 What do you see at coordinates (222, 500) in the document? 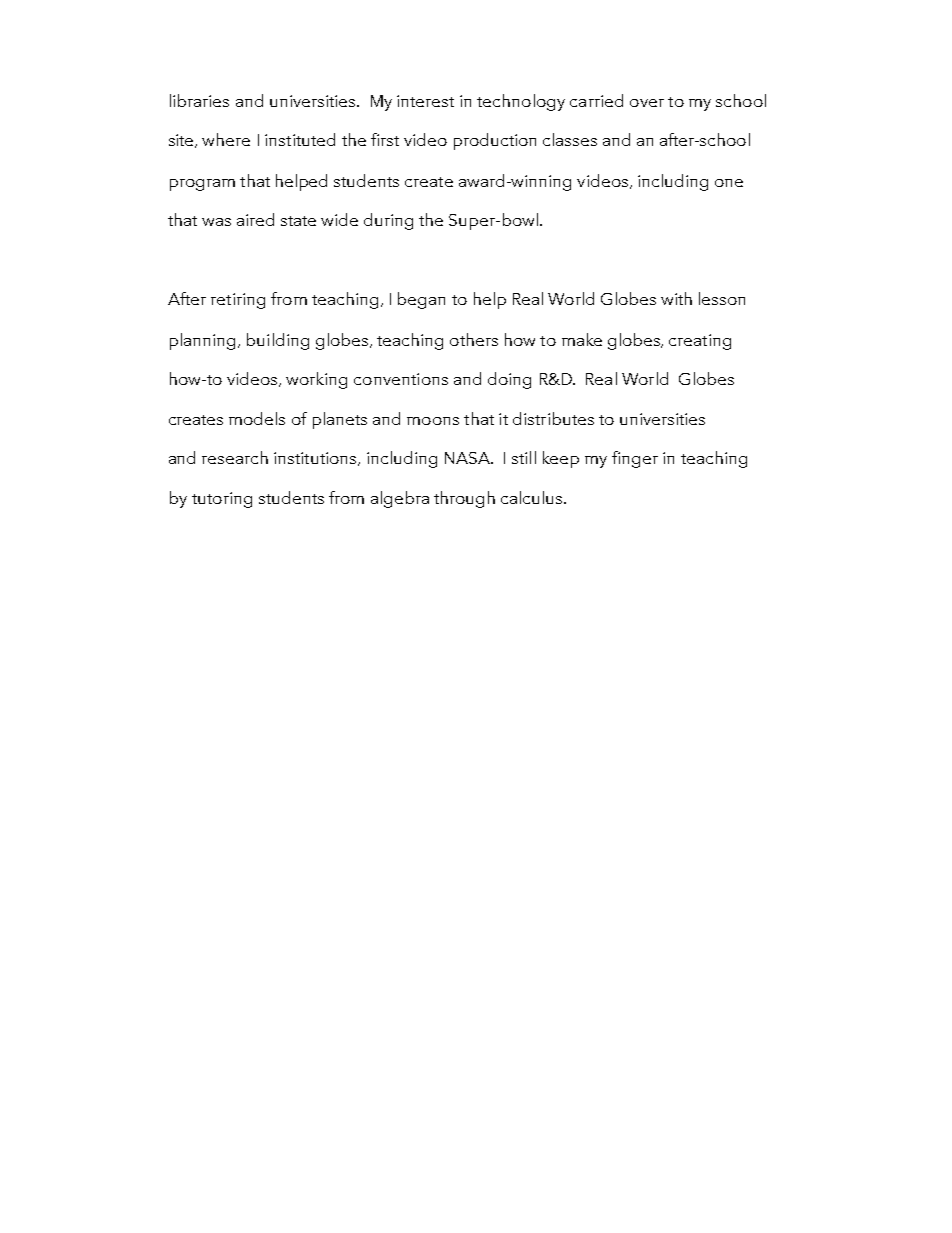
I see `tutoring` at bounding box center [222, 500].
